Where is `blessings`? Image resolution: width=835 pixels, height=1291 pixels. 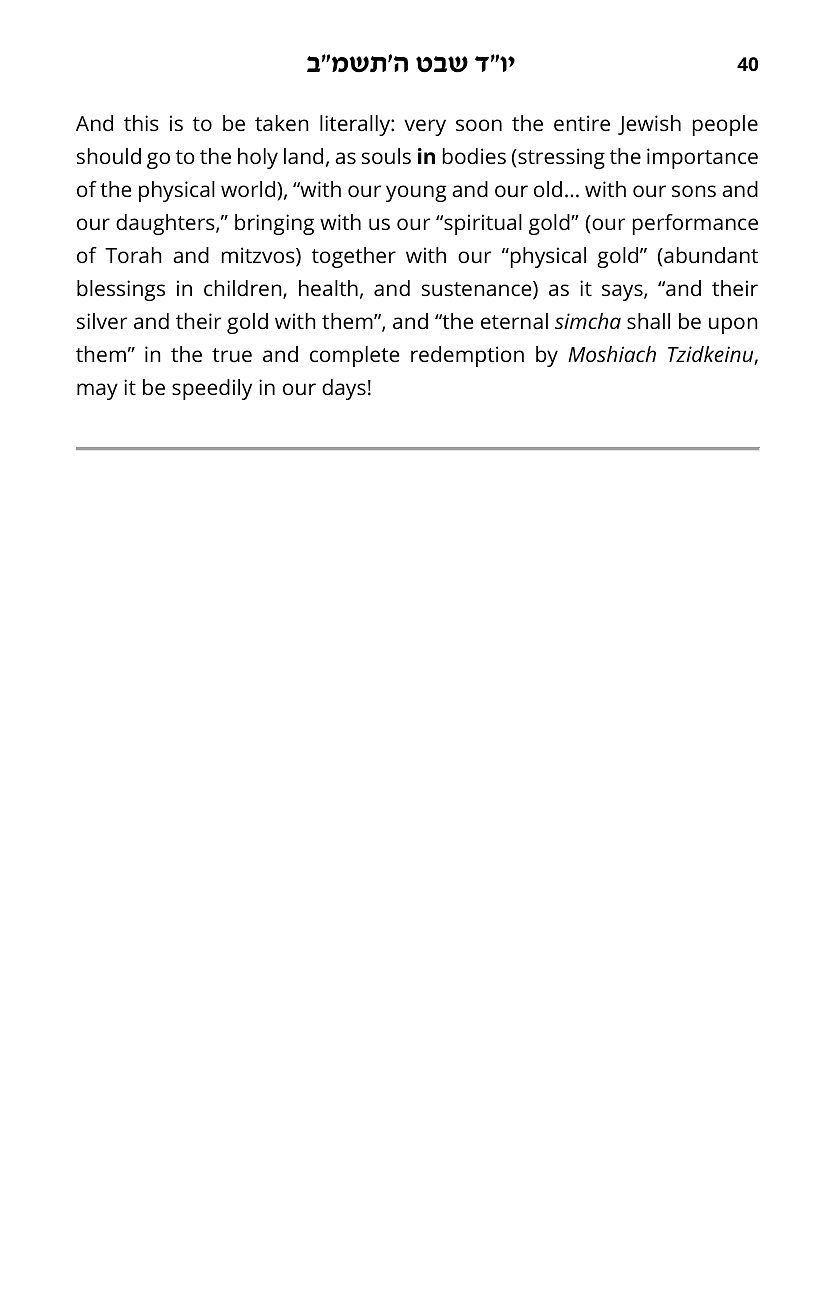 blessings is located at coordinates (121, 290).
